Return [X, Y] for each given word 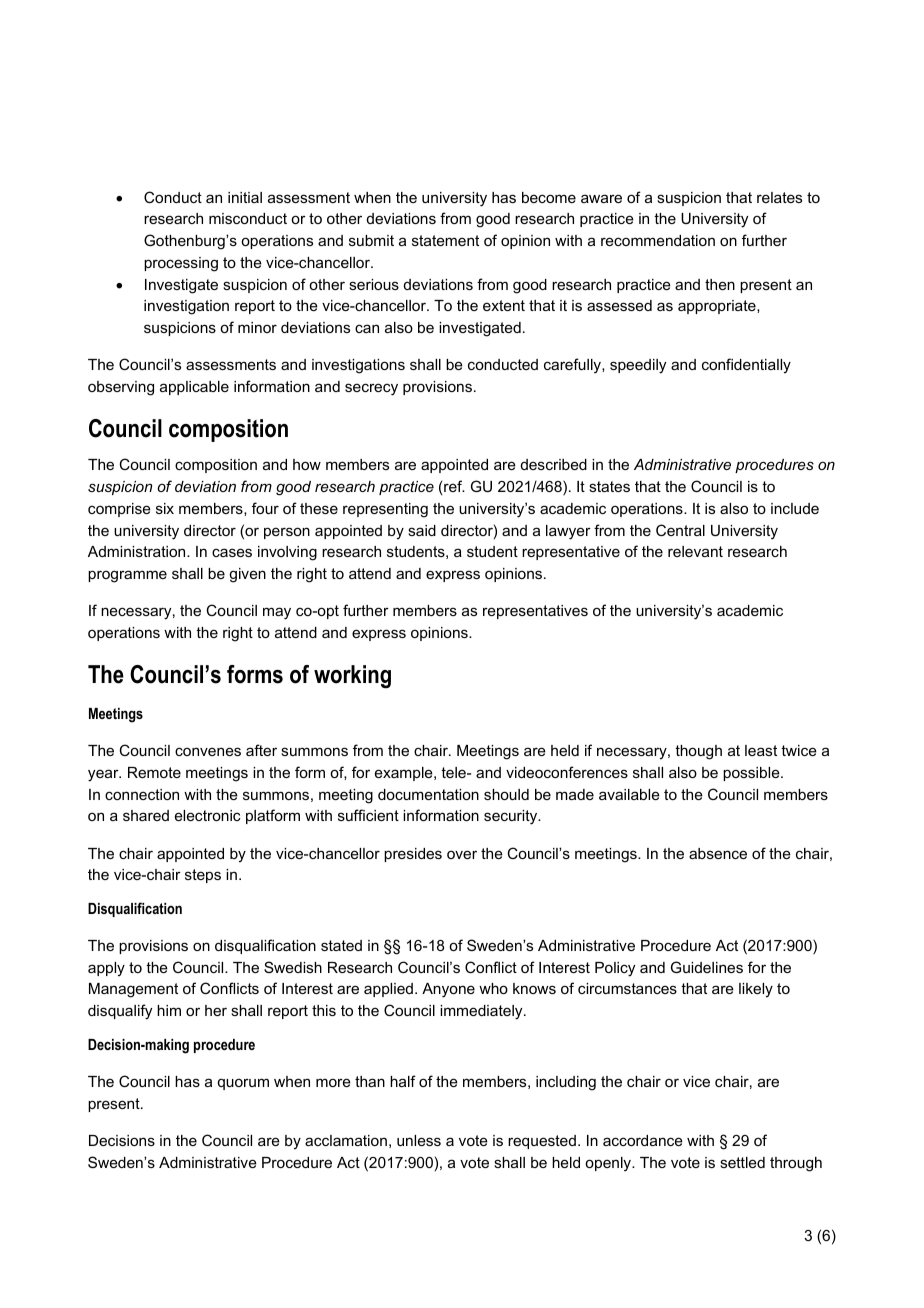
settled [742, 1162]
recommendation [658, 240]
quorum [243, 1084]
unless [419, 1140]
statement [445, 240]
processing [181, 264]
